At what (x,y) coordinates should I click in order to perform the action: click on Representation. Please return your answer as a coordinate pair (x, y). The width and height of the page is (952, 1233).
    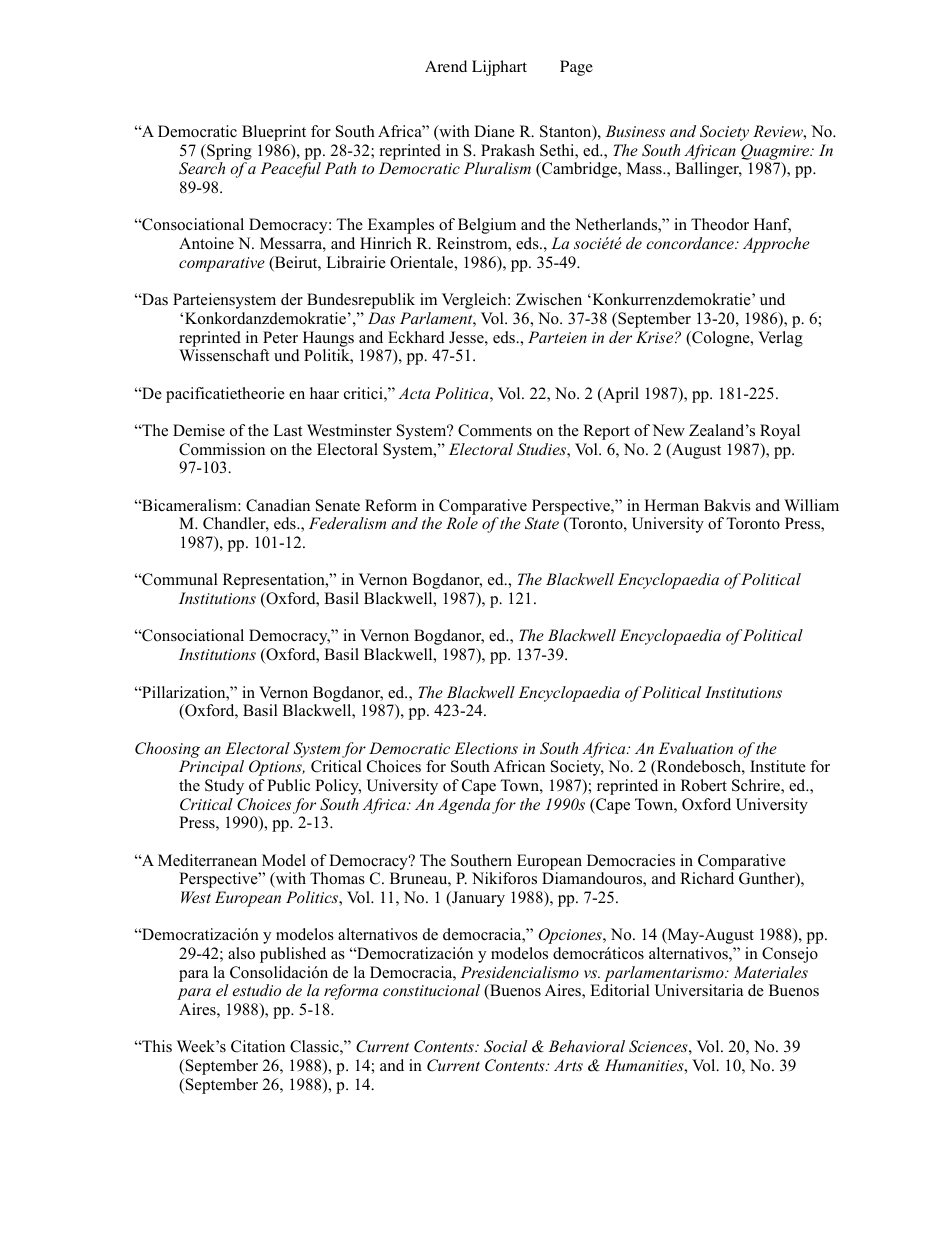
    Looking at the image, I should click on (275, 581).
